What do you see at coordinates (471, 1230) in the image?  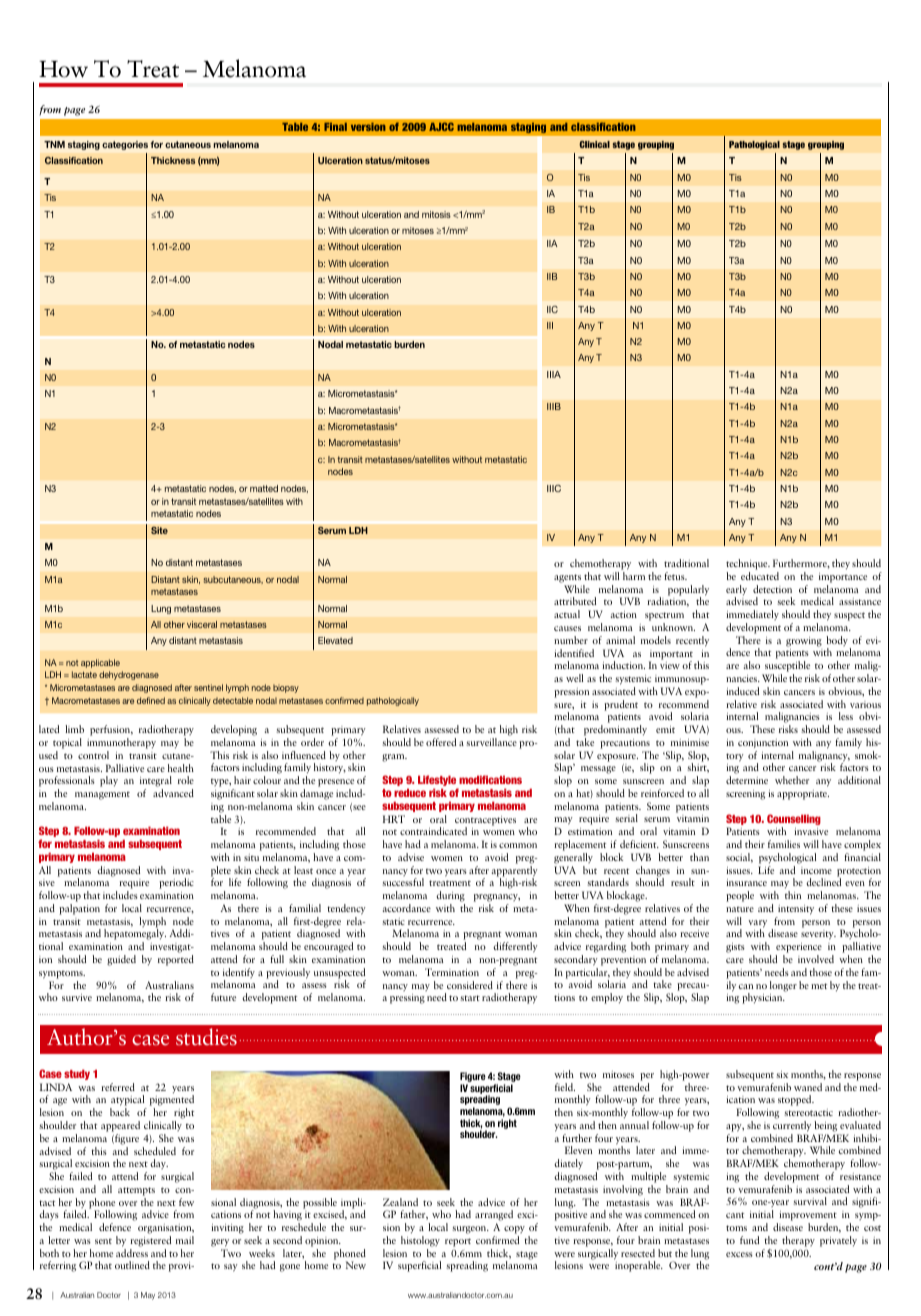 I see `surgeon` at bounding box center [471, 1230].
